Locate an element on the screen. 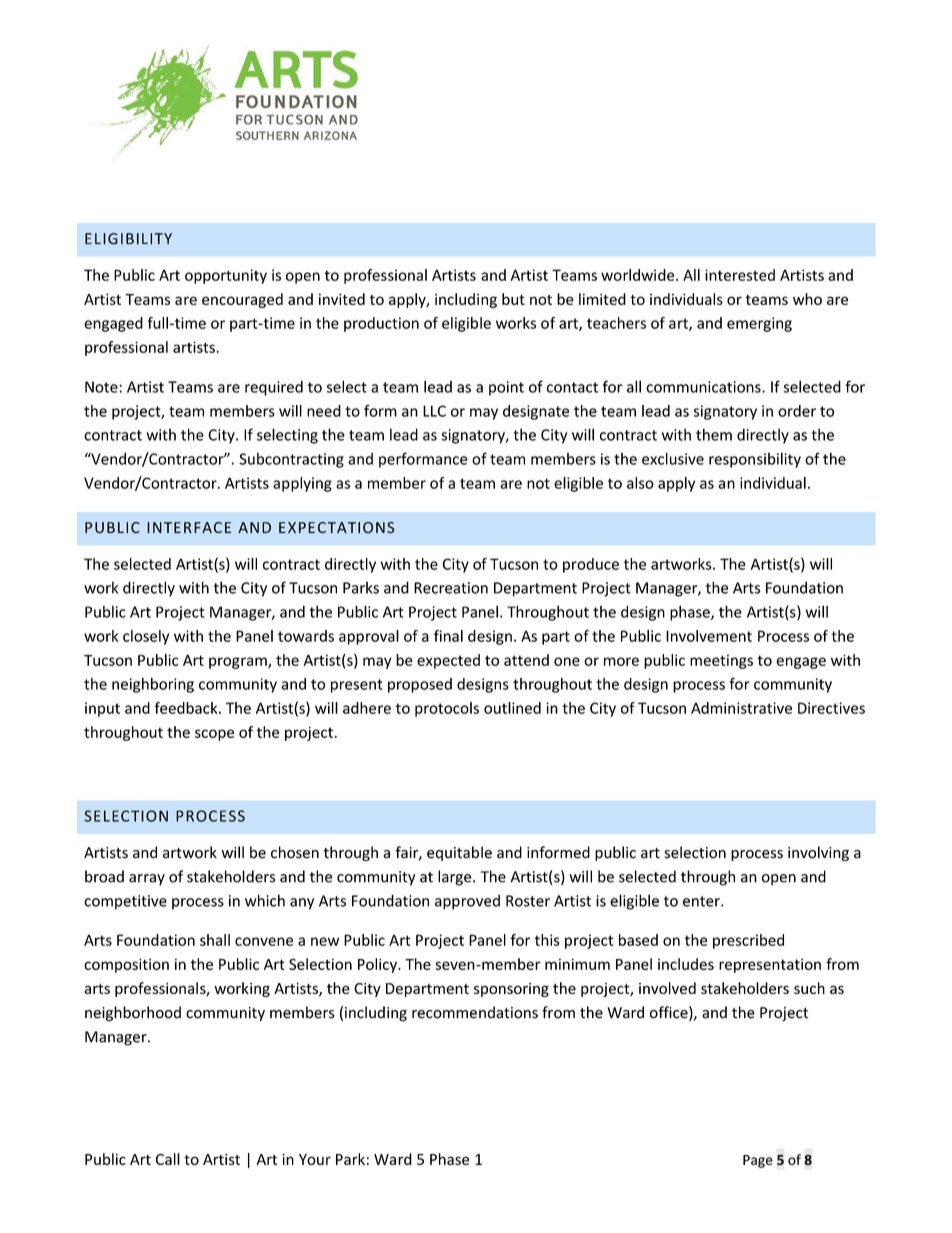 This screenshot has width=952, height=1233. Administrative is located at coordinates (741, 708).
